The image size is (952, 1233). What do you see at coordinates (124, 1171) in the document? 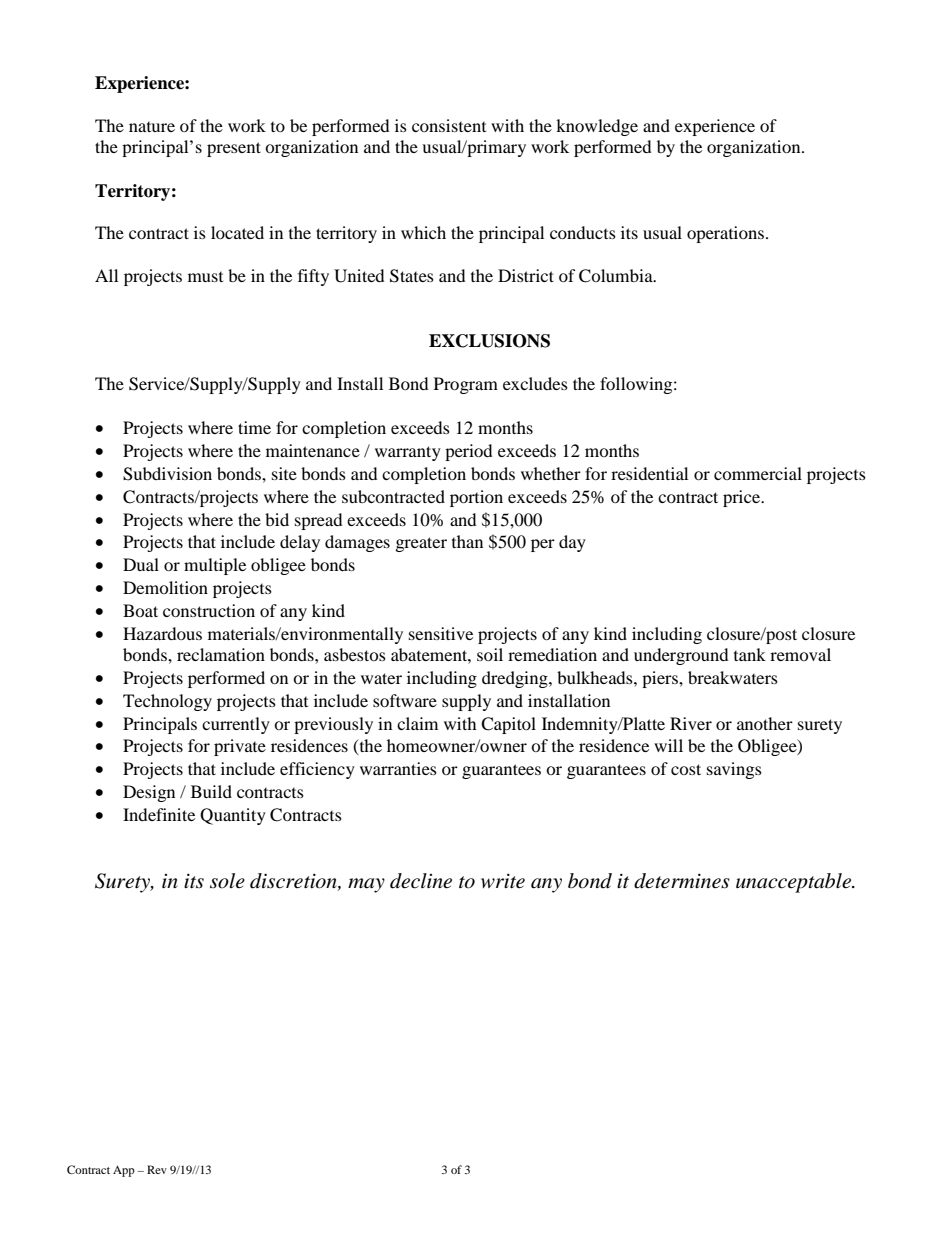
I see `App` at bounding box center [124, 1171].
